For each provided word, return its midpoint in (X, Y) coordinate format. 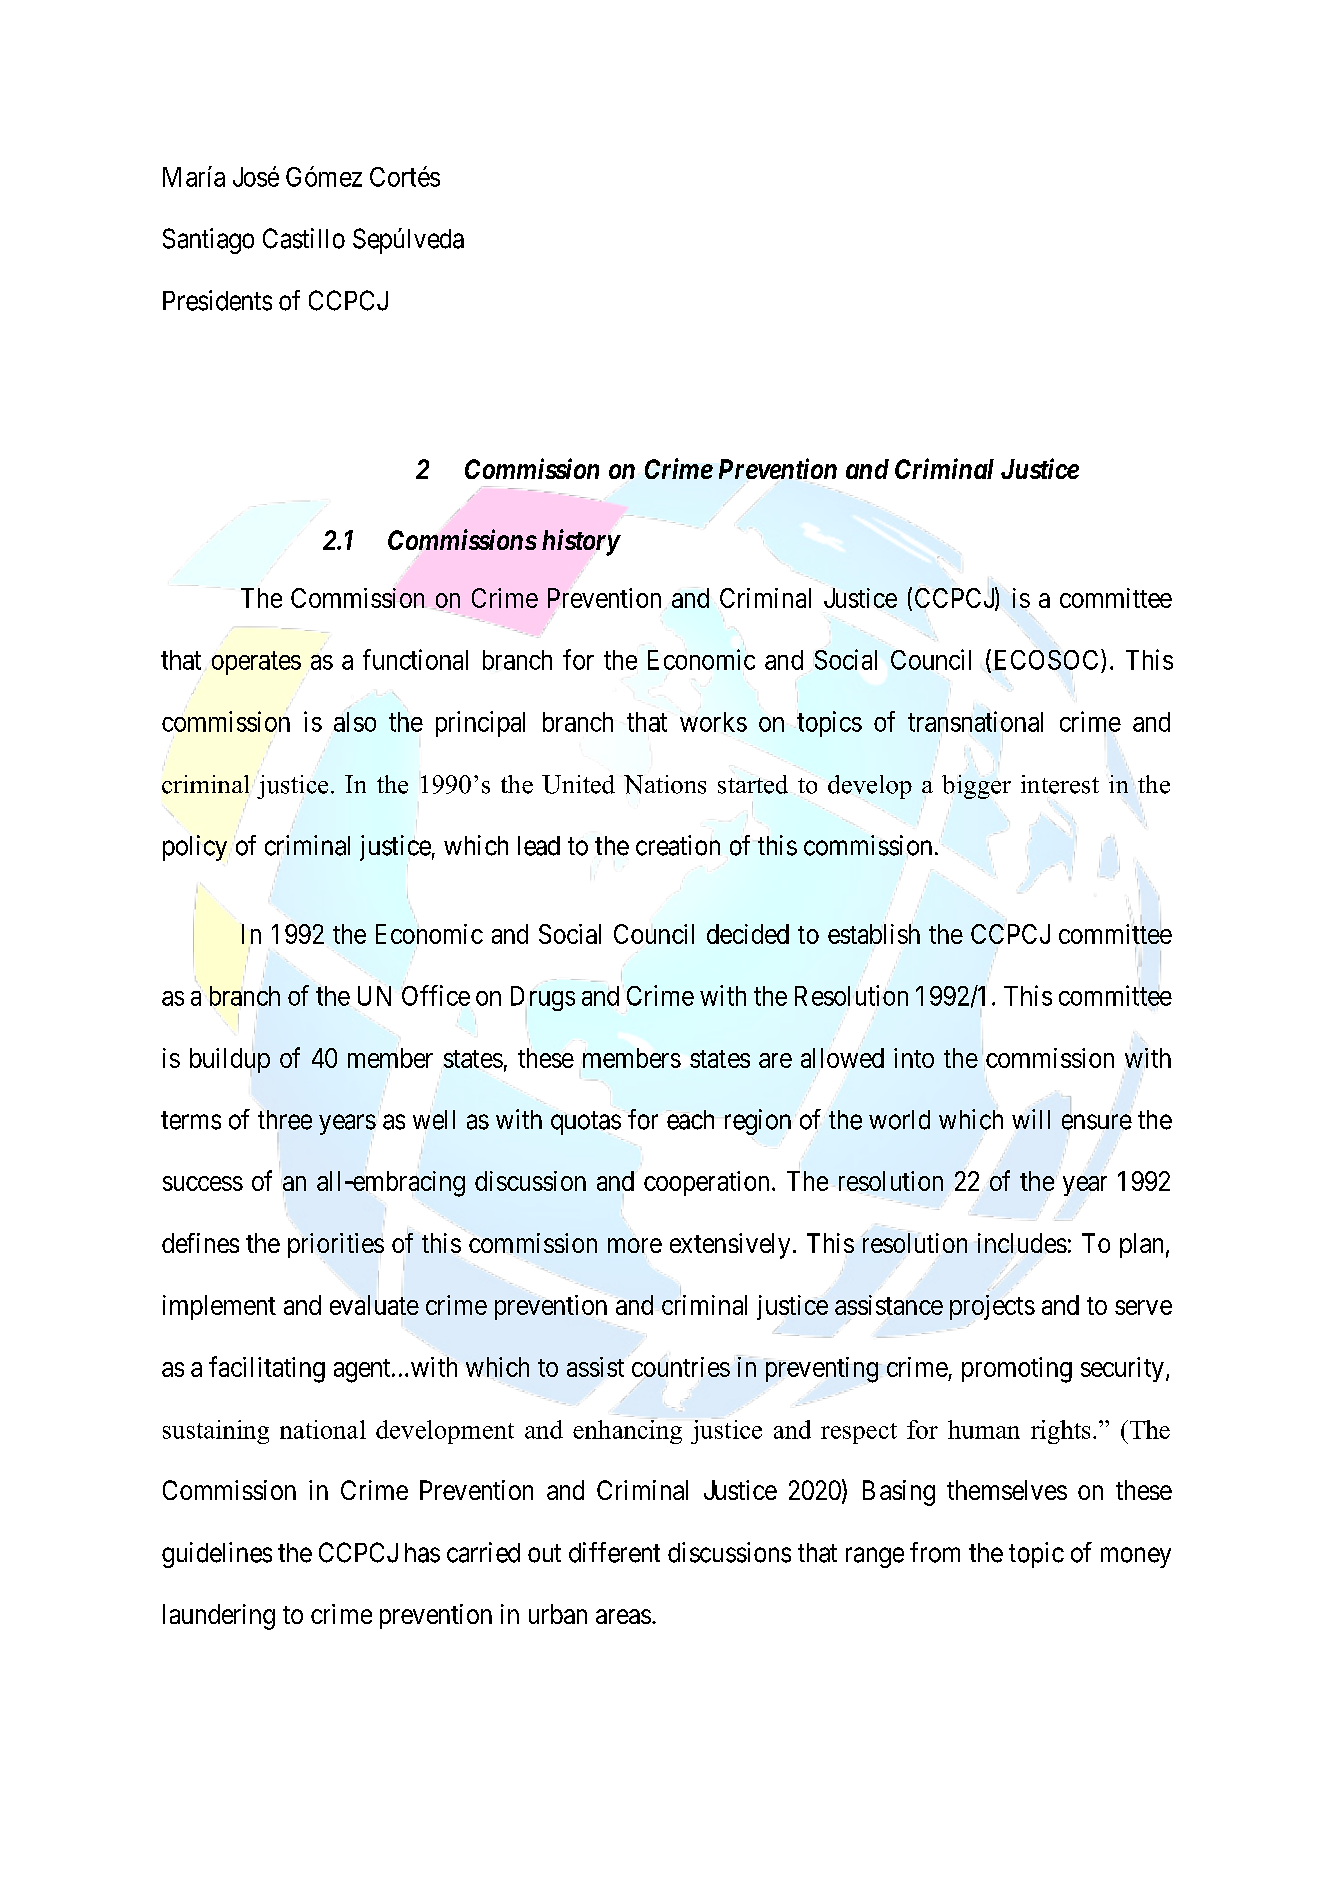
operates (256, 663)
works (713, 722)
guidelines (217, 1555)
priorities (336, 1245)
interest (1060, 784)
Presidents (217, 300)
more (635, 1245)
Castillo (304, 238)
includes (1022, 1243)
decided (748, 934)
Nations (665, 784)
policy (196, 848)
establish (874, 934)
